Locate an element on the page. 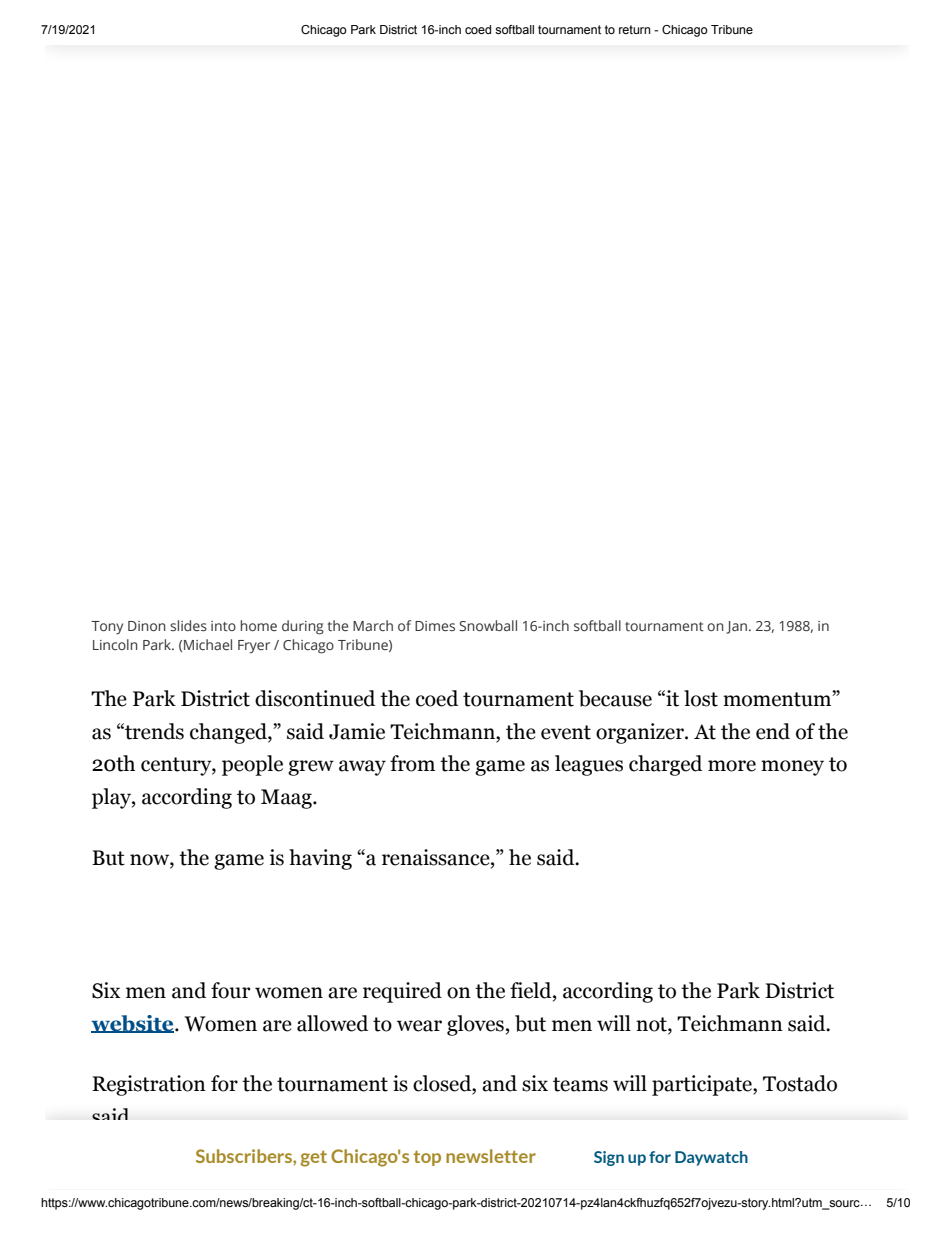 This page has height=1233, width=952. Dimes is located at coordinates (435, 626).
